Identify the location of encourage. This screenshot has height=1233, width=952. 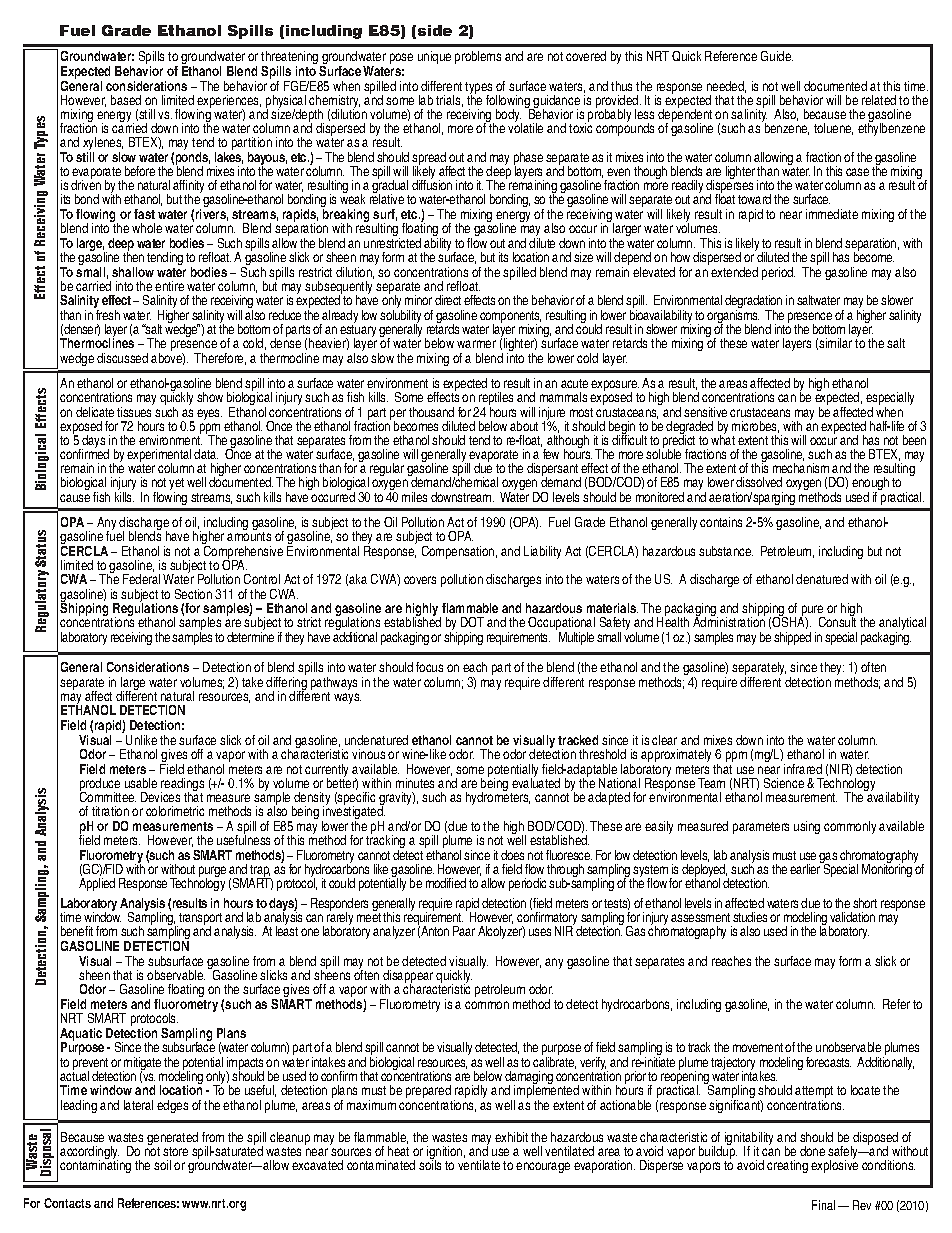
(543, 1167).
